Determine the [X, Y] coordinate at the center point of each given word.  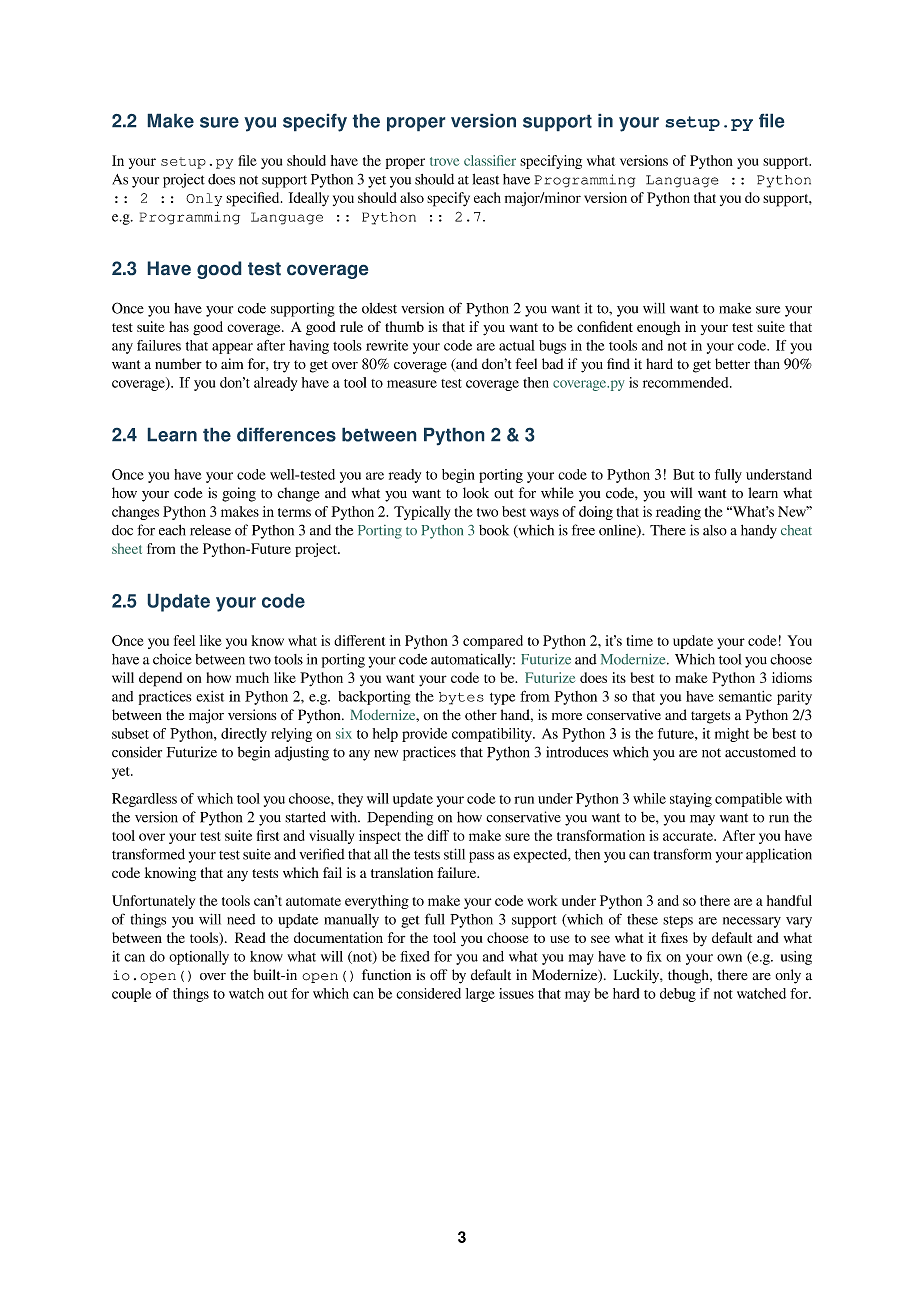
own [729, 958]
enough [658, 328]
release [210, 530]
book [494, 530]
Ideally [309, 199]
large [480, 995]
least [486, 179]
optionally [199, 958]
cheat [796, 530]
